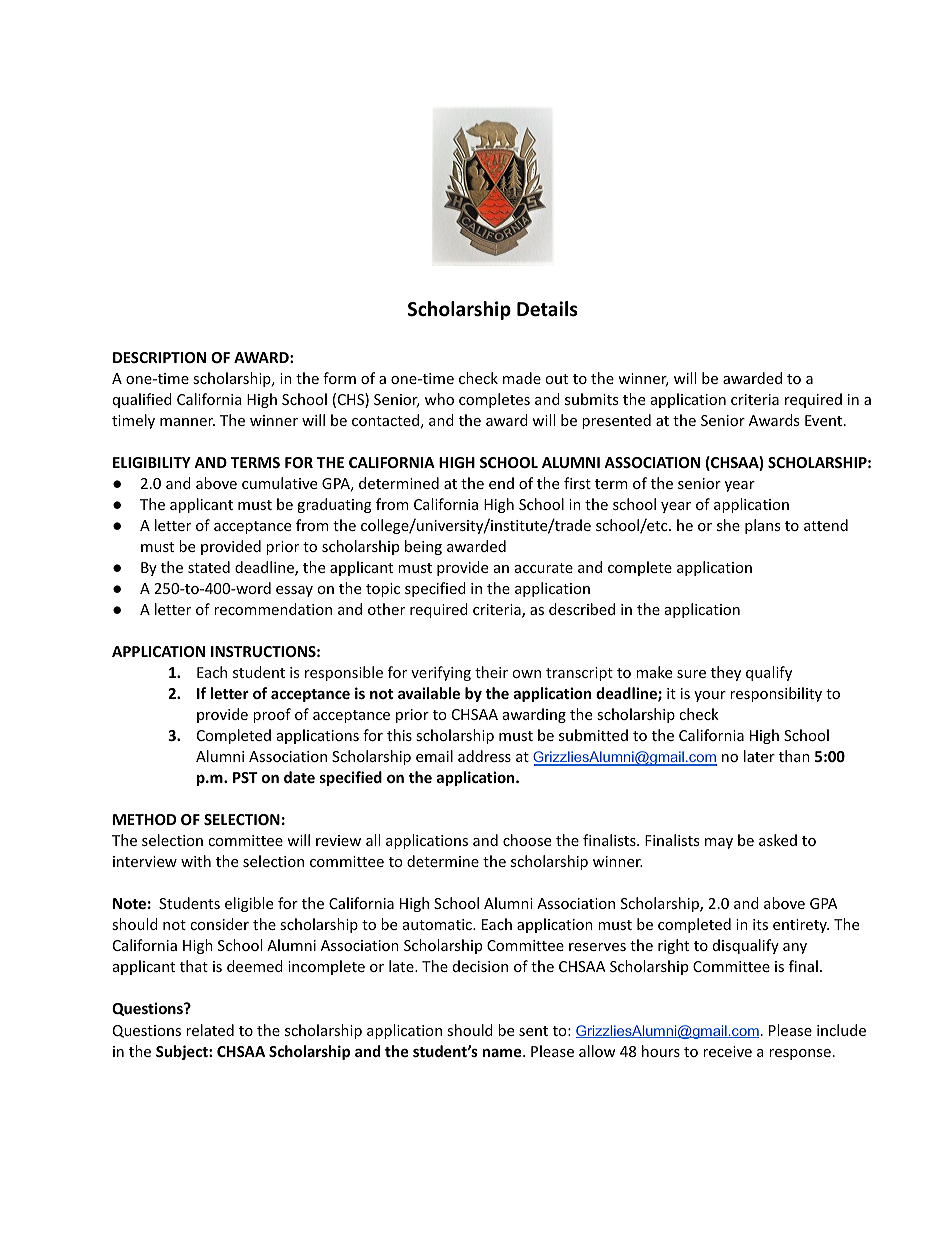 This screenshot has width=952, height=1233. I want to click on accurate, so click(544, 568).
